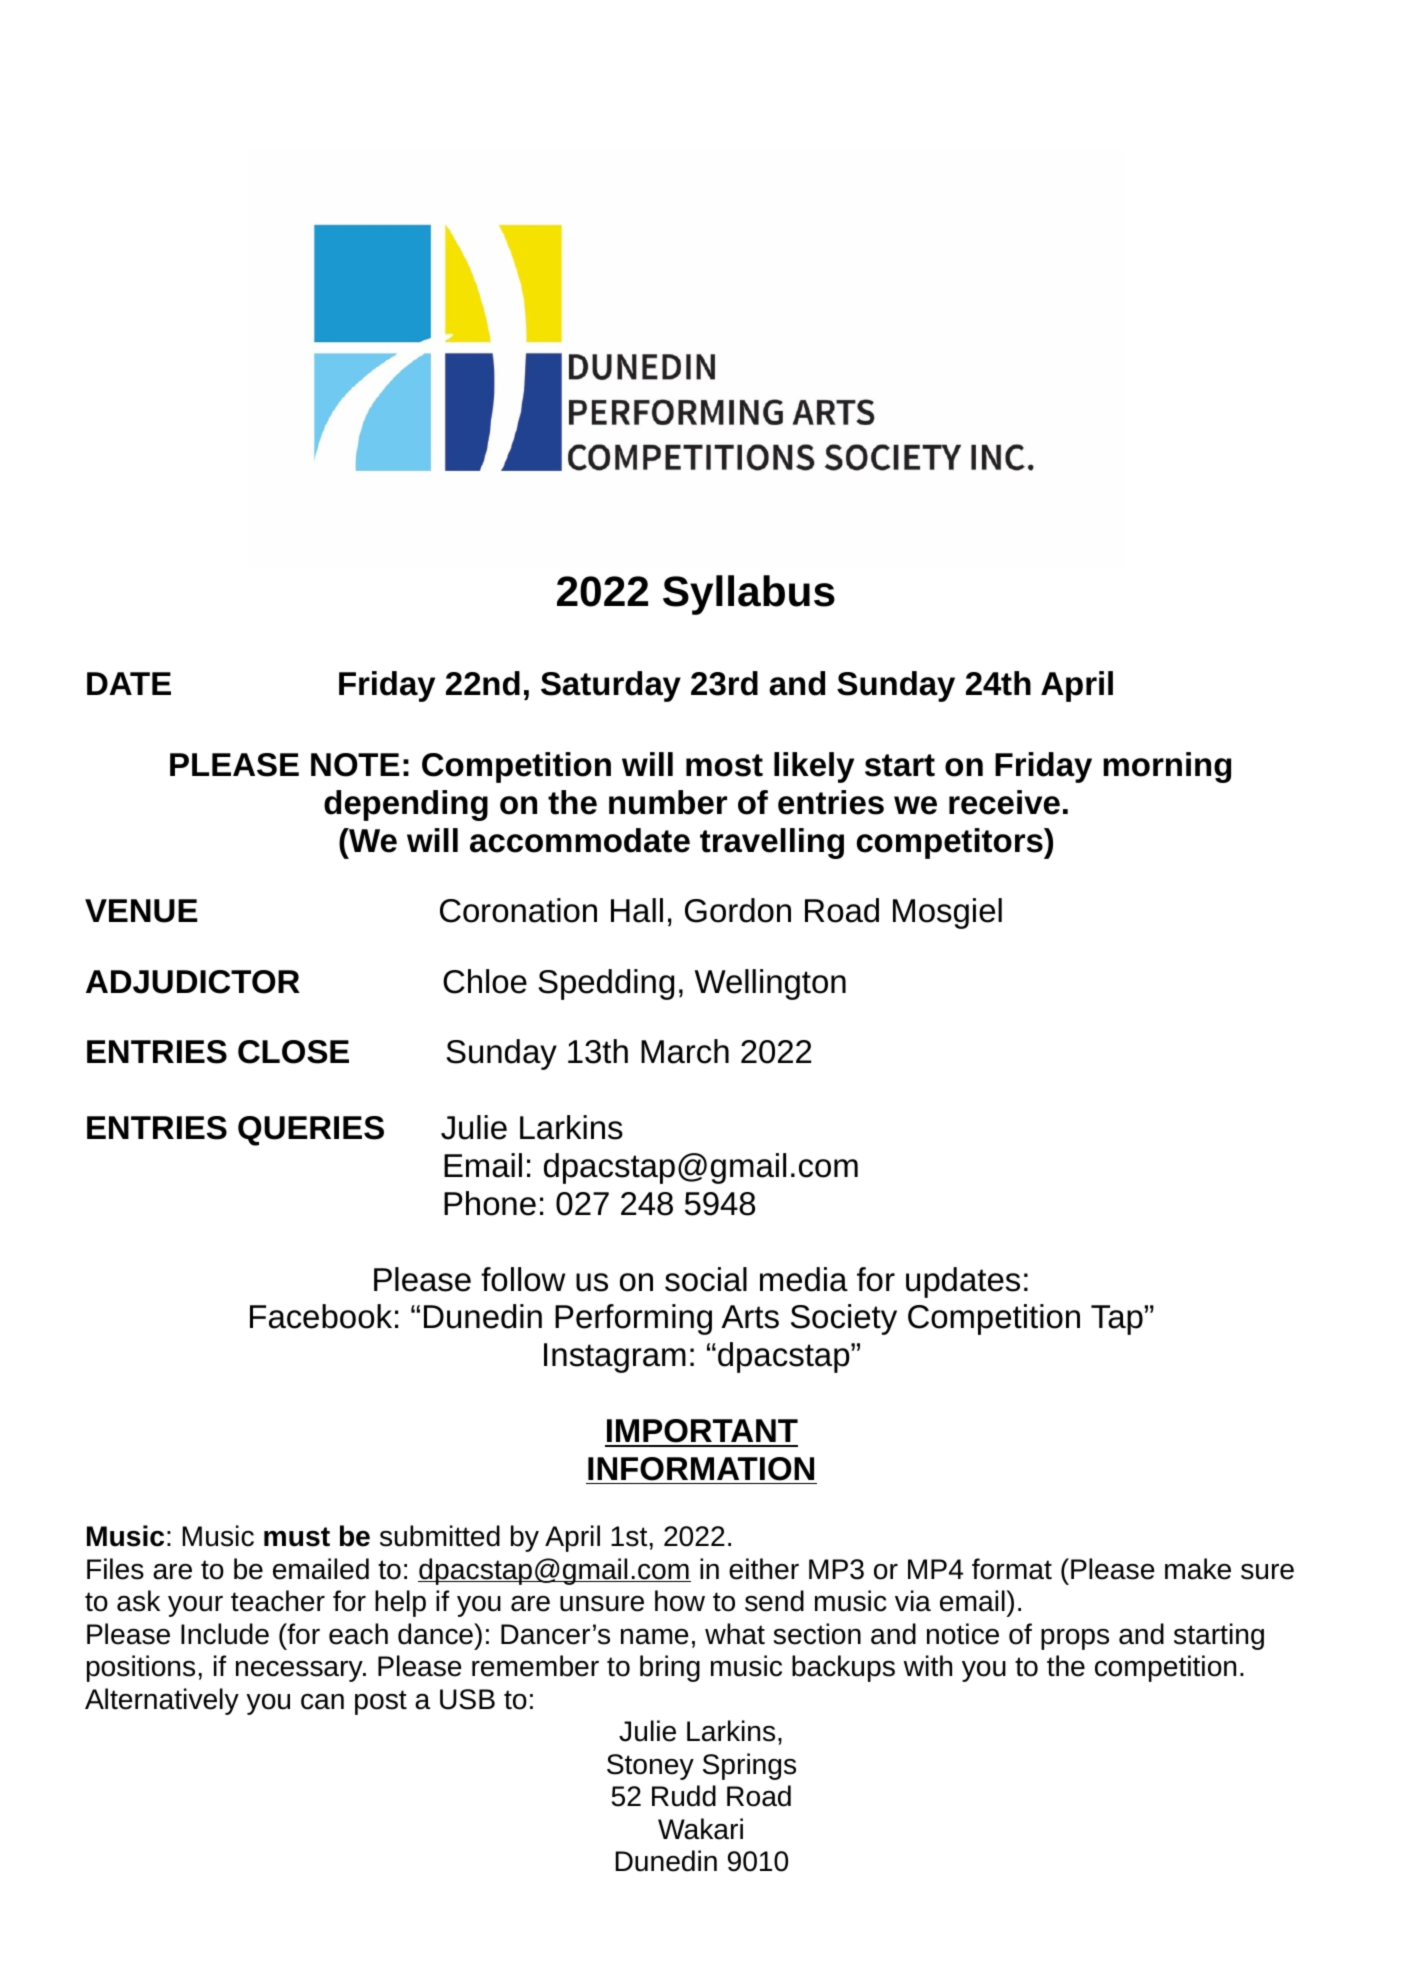  What do you see at coordinates (650, 1767) in the image?
I see `Stoney` at bounding box center [650, 1767].
